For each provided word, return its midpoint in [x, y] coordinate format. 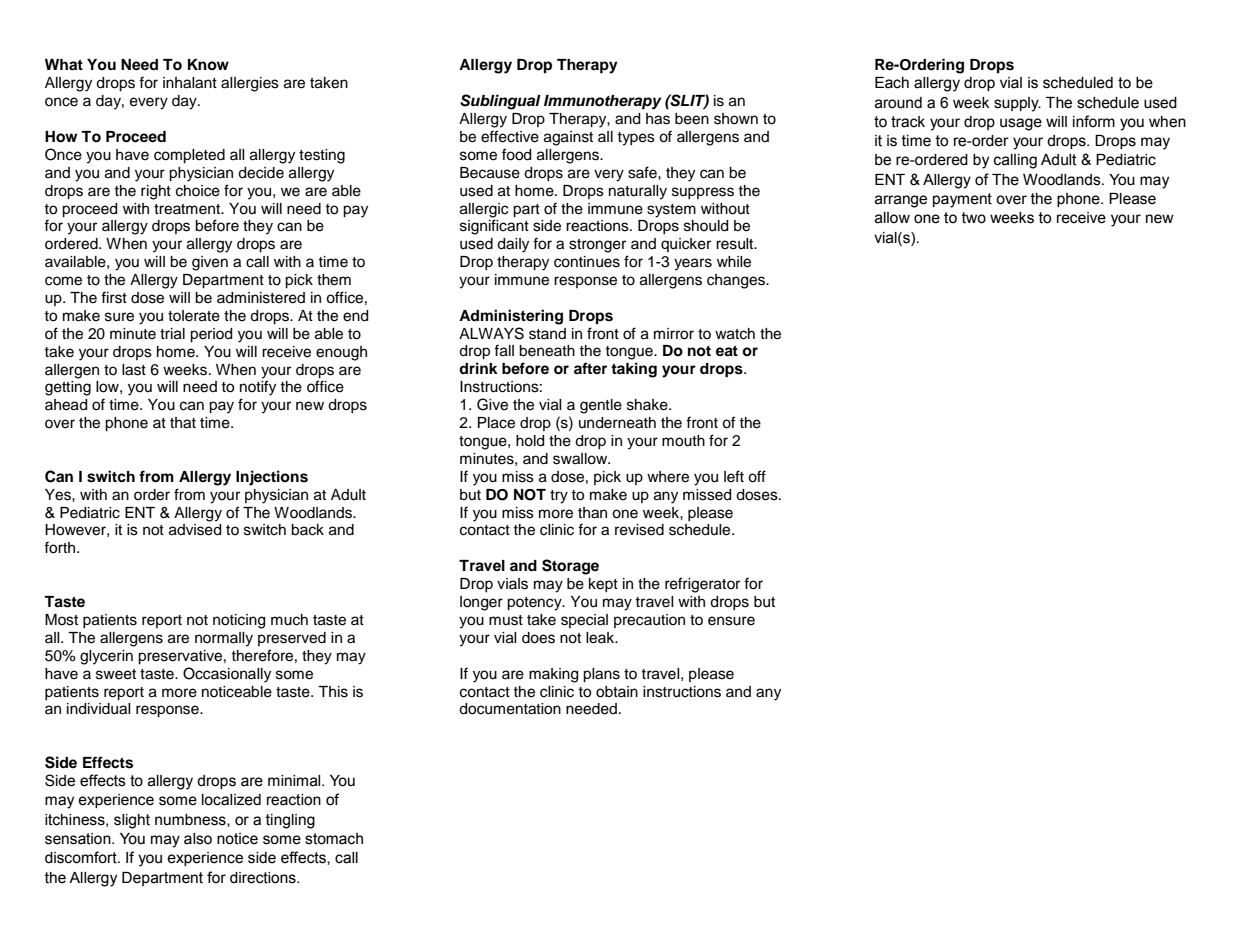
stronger [597, 246]
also [198, 839]
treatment [188, 209]
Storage [570, 567]
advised [195, 530]
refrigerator [702, 585]
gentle [601, 406]
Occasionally [227, 675]
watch [735, 334]
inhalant [190, 83]
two [974, 218]
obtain [617, 692]
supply [1017, 104]
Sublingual [500, 102]
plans [601, 675]
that [183, 423]
